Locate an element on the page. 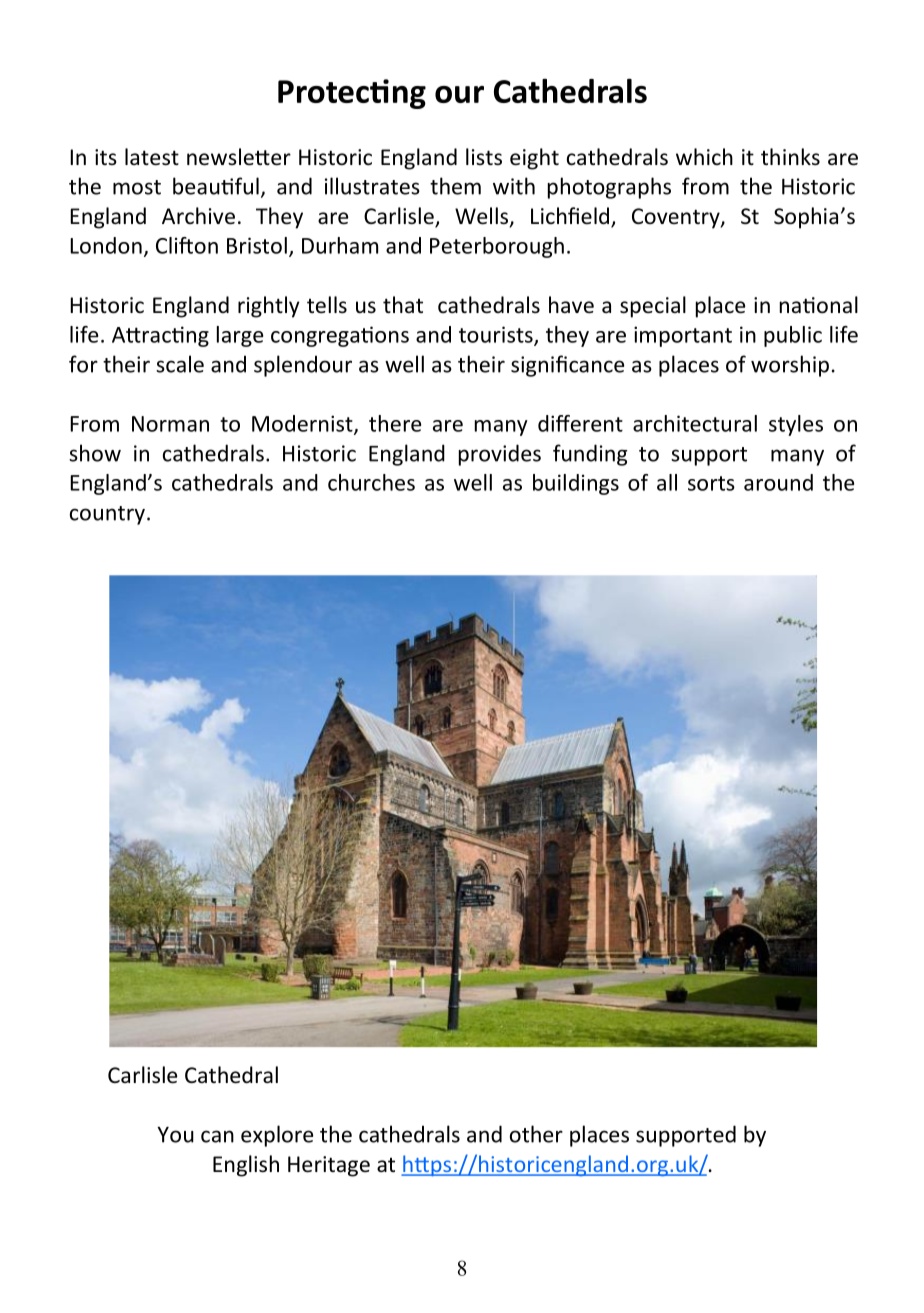 This document has height=1313, width=924. lists is located at coordinates (484, 157).
